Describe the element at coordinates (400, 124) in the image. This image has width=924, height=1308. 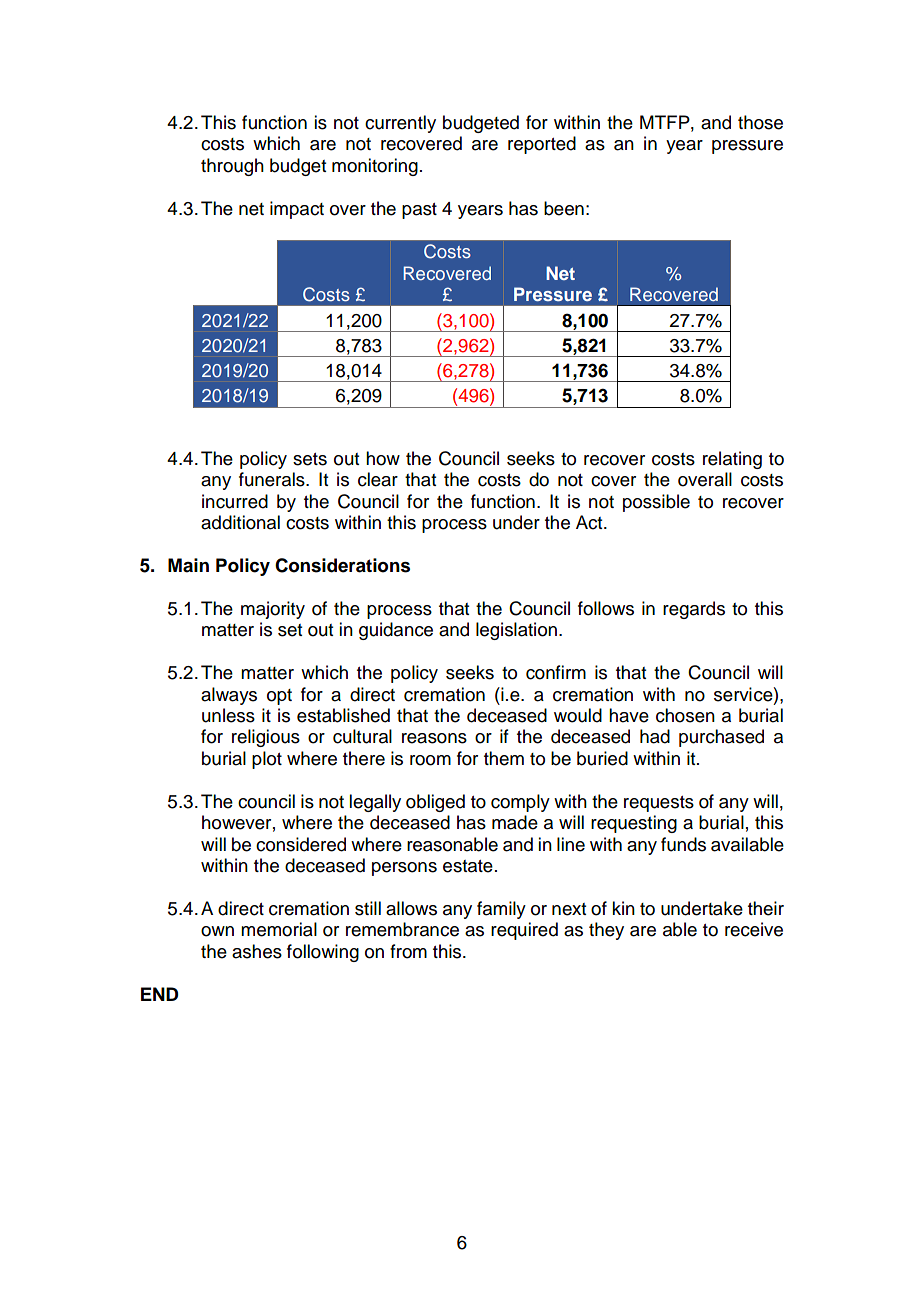
I see `currently` at that location.
